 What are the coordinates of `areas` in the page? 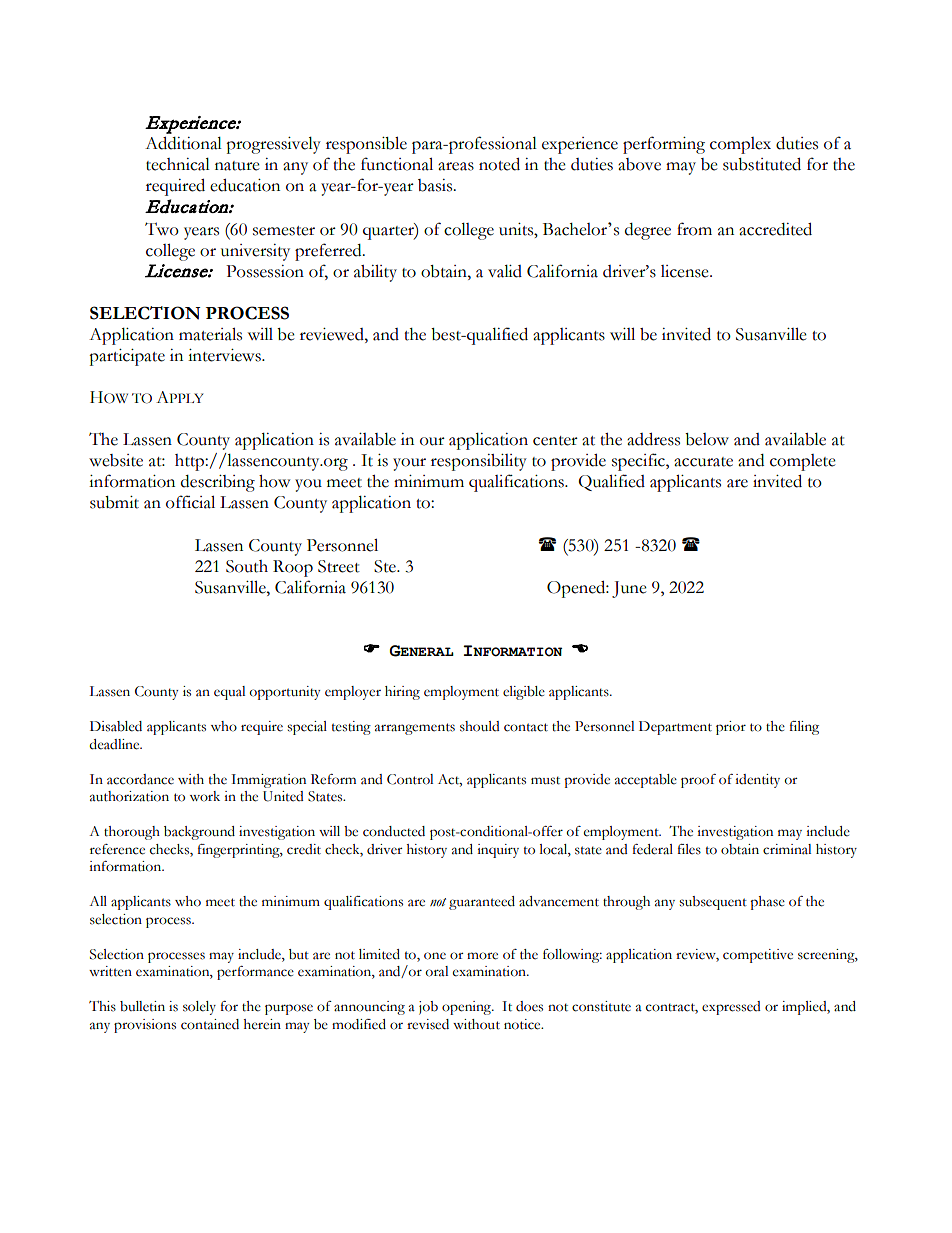 It's located at (456, 166).
